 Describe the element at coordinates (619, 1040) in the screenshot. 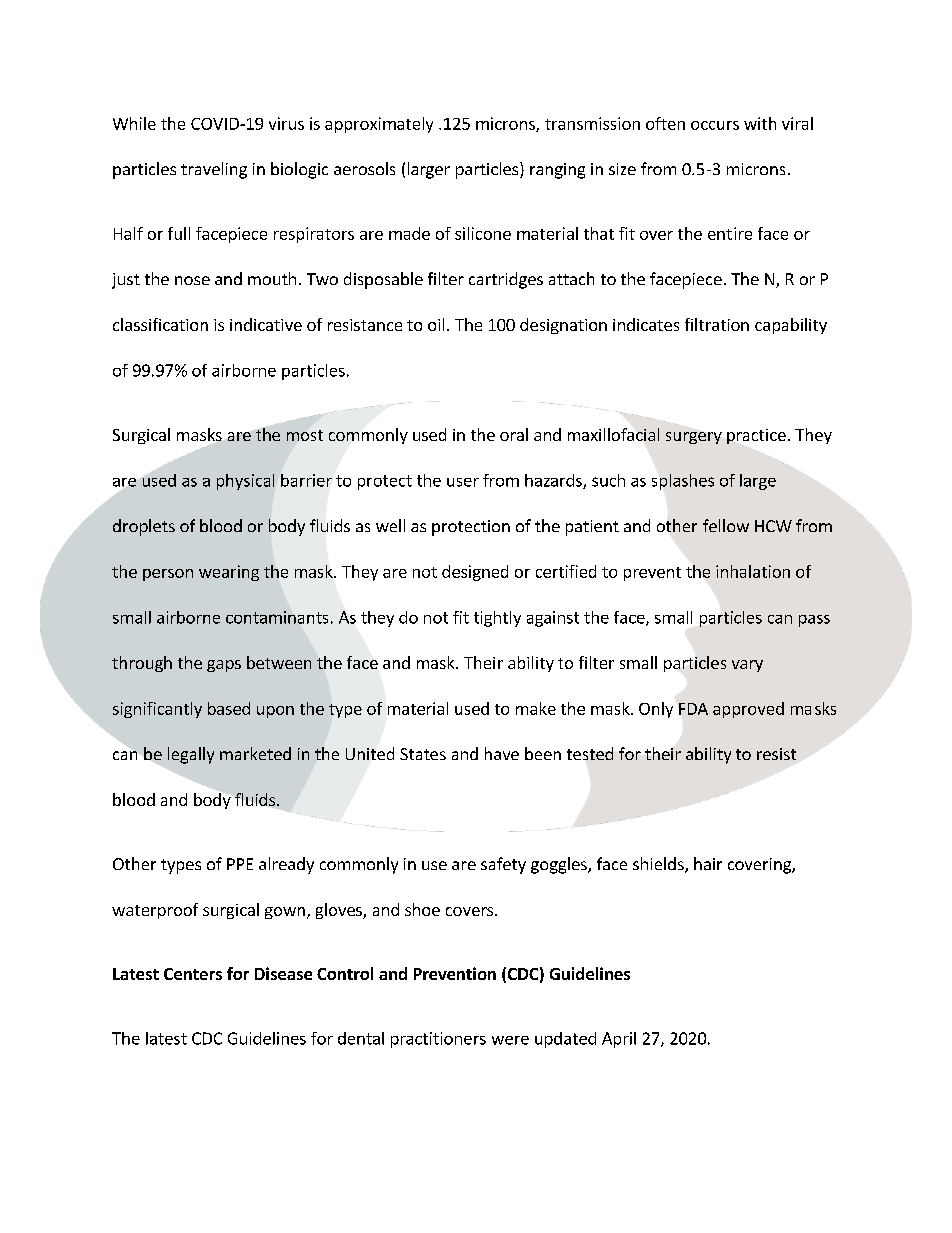

I see `April` at that location.
